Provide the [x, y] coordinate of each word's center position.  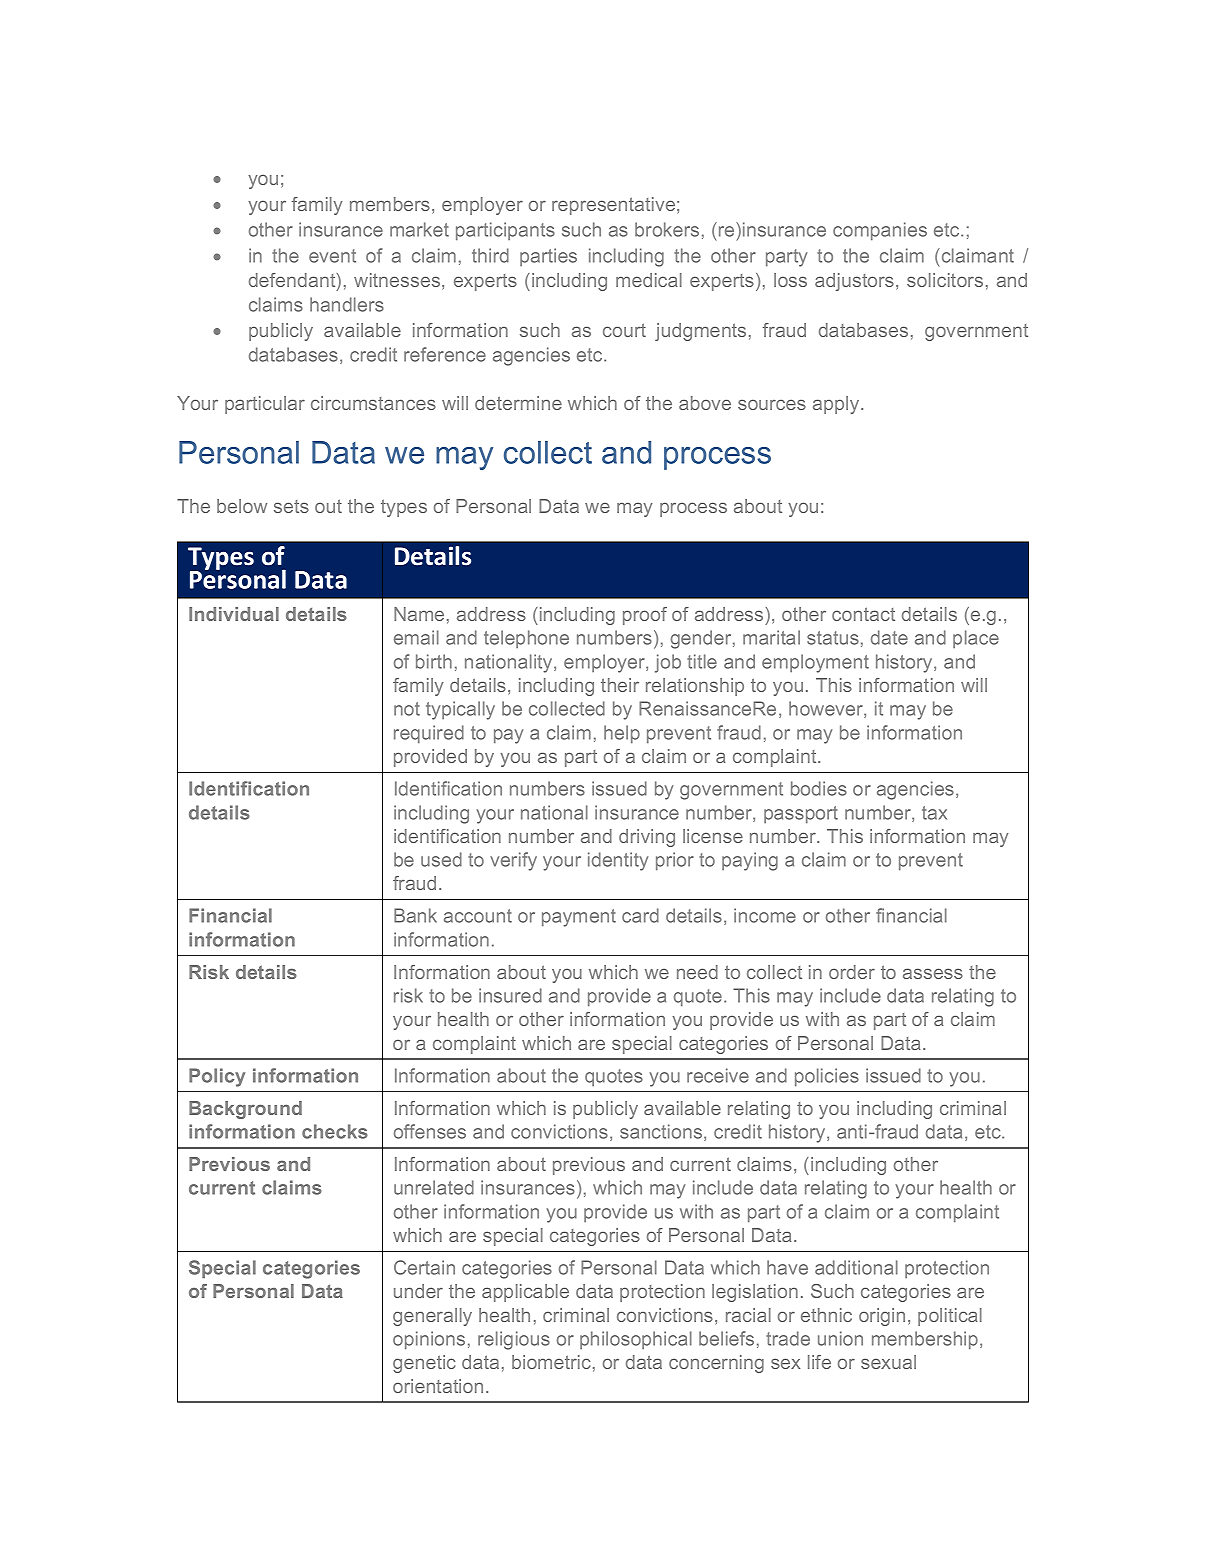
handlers [347, 304]
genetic [424, 1364]
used [441, 859]
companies [880, 231]
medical [649, 280]
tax [934, 813]
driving [647, 838]
